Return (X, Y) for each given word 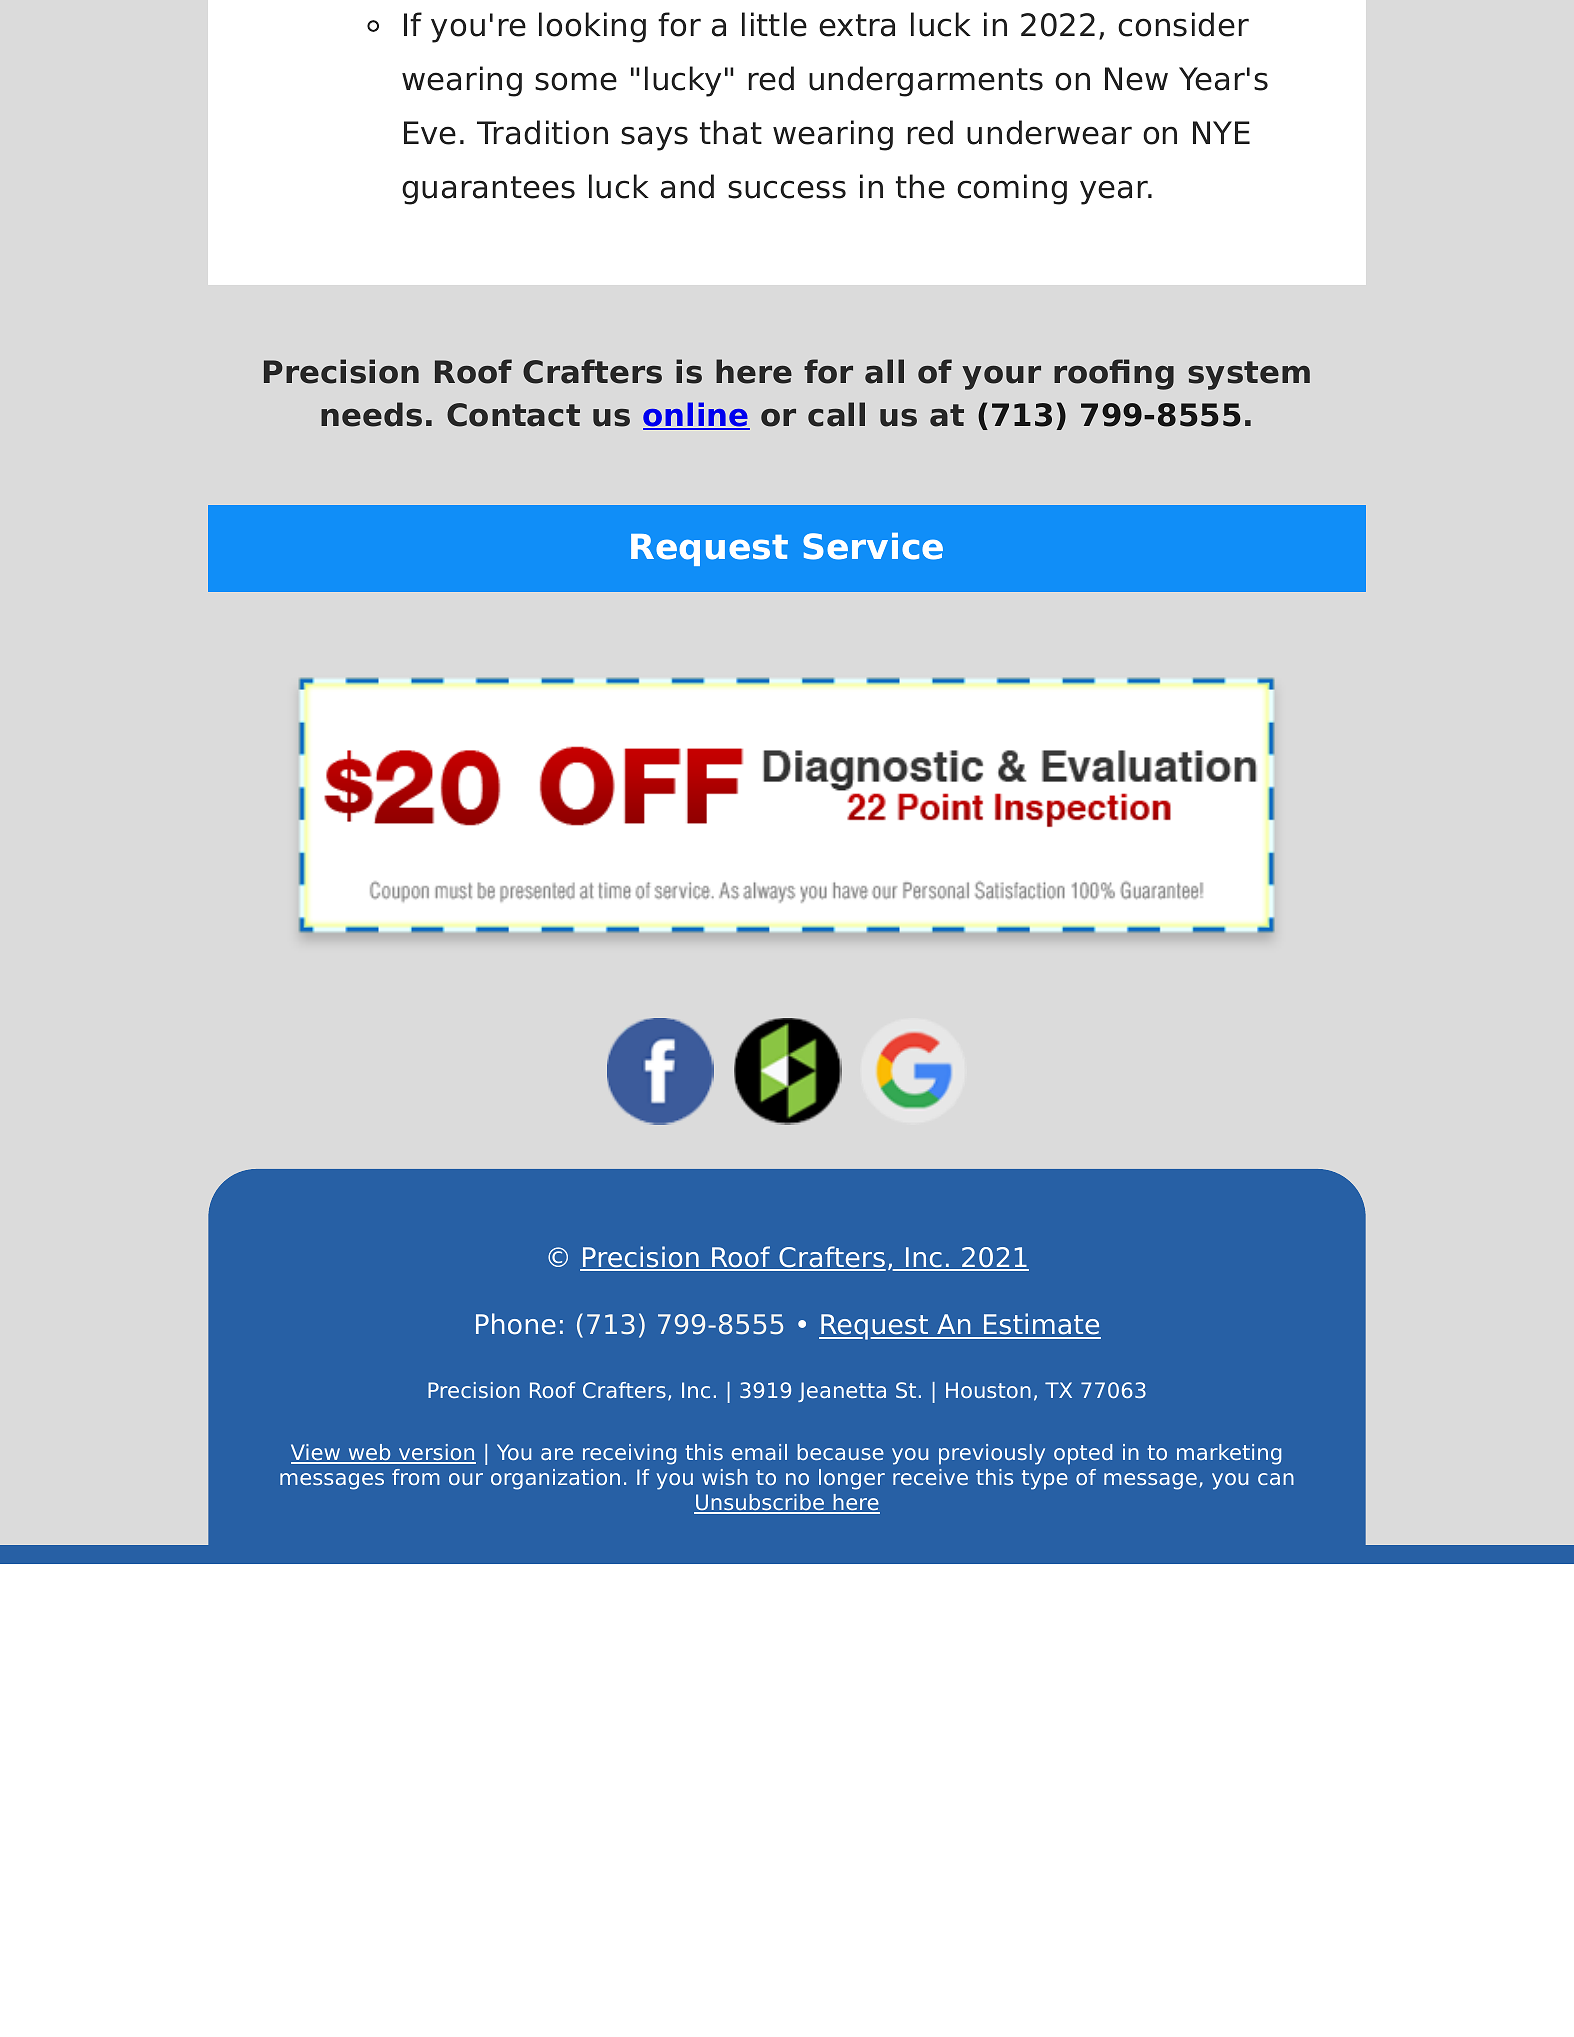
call (836, 414)
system (1249, 375)
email (759, 1452)
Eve (430, 133)
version (436, 1453)
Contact (513, 415)
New (1136, 79)
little (774, 24)
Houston (988, 1390)
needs (371, 414)
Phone (516, 1324)
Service (873, 546)
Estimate (1041, 1325)
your (1001, 378)
